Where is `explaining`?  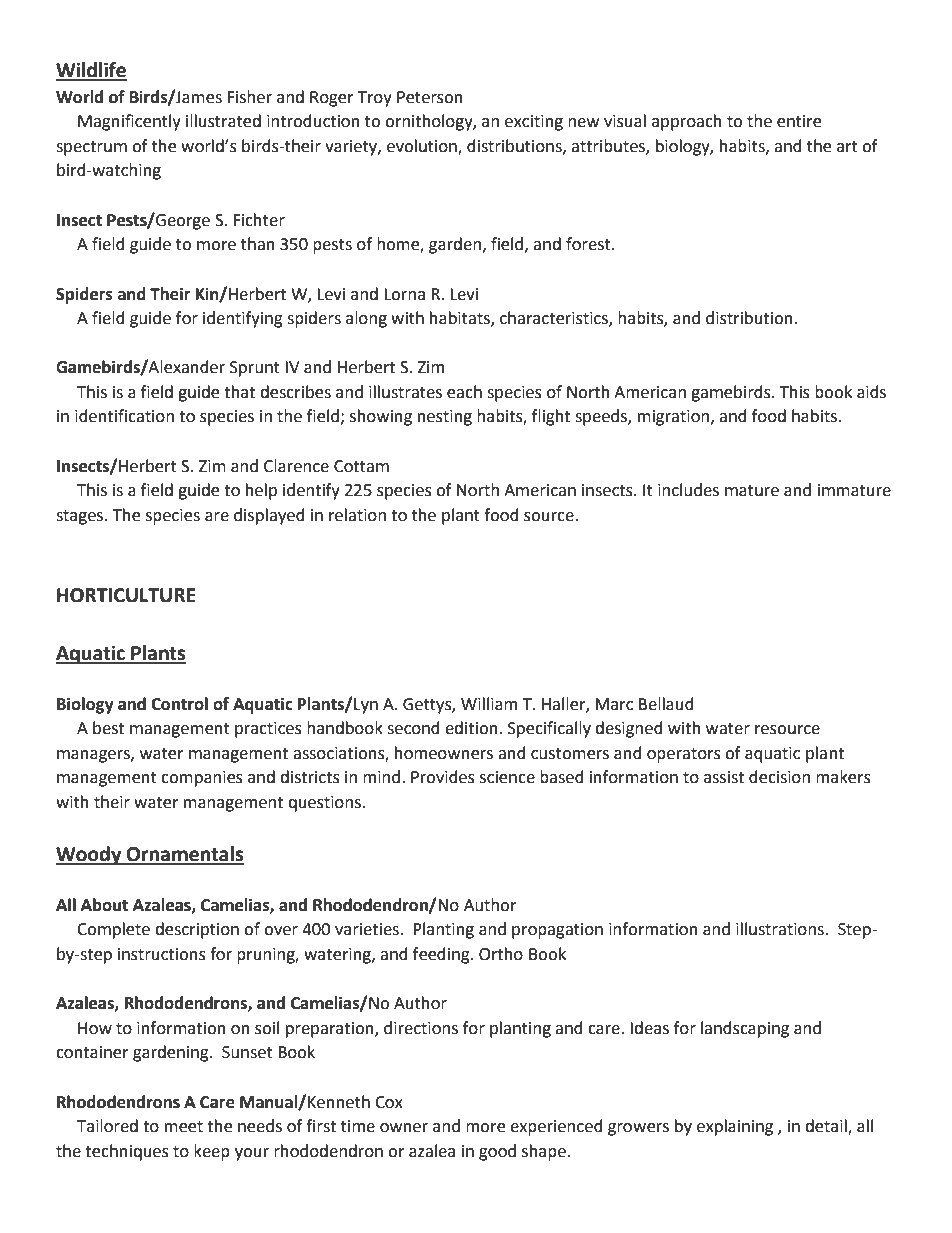 explaining is located at coordinates (735, 1127).
